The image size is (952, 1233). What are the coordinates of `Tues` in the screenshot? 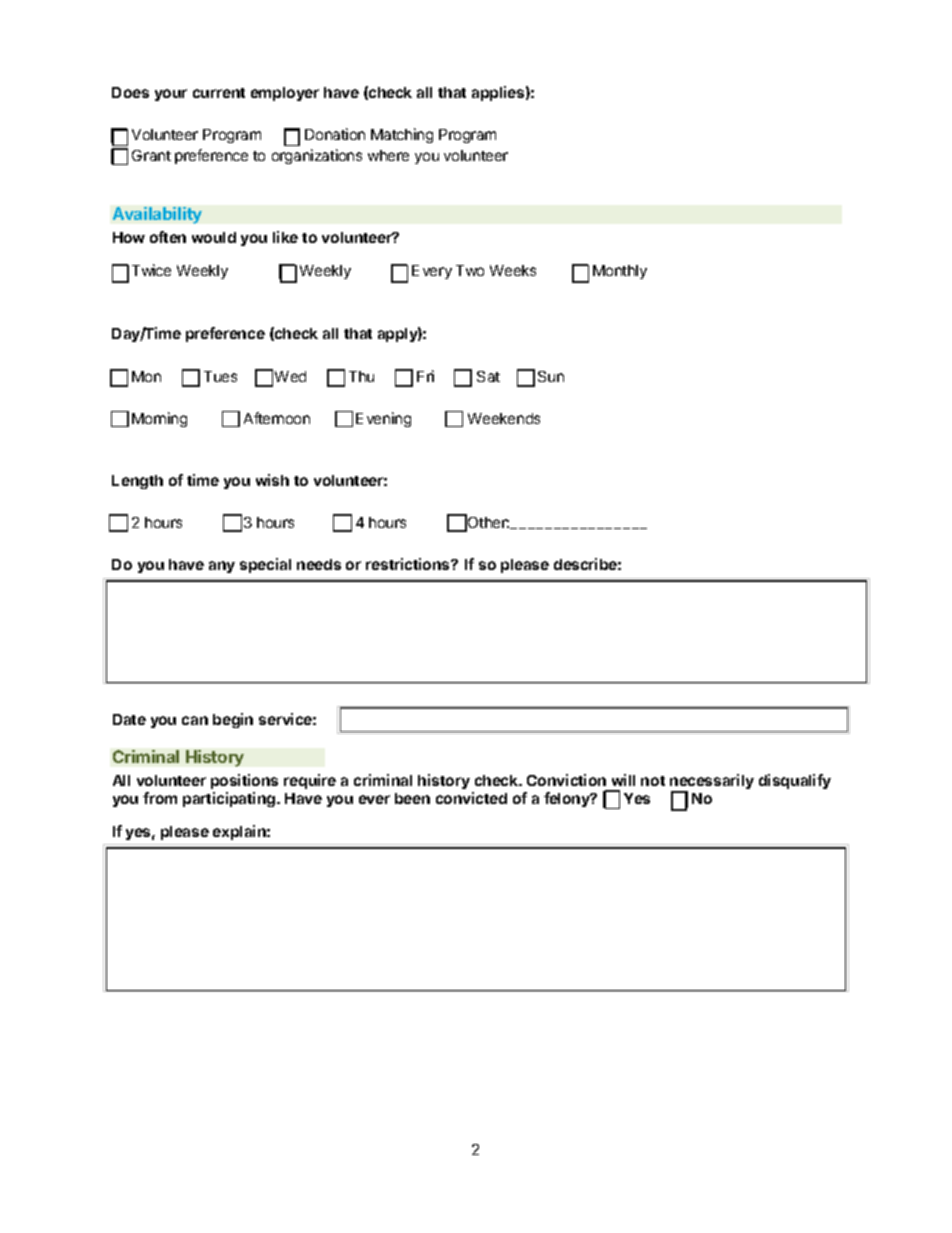 It's located at (220, 376).
